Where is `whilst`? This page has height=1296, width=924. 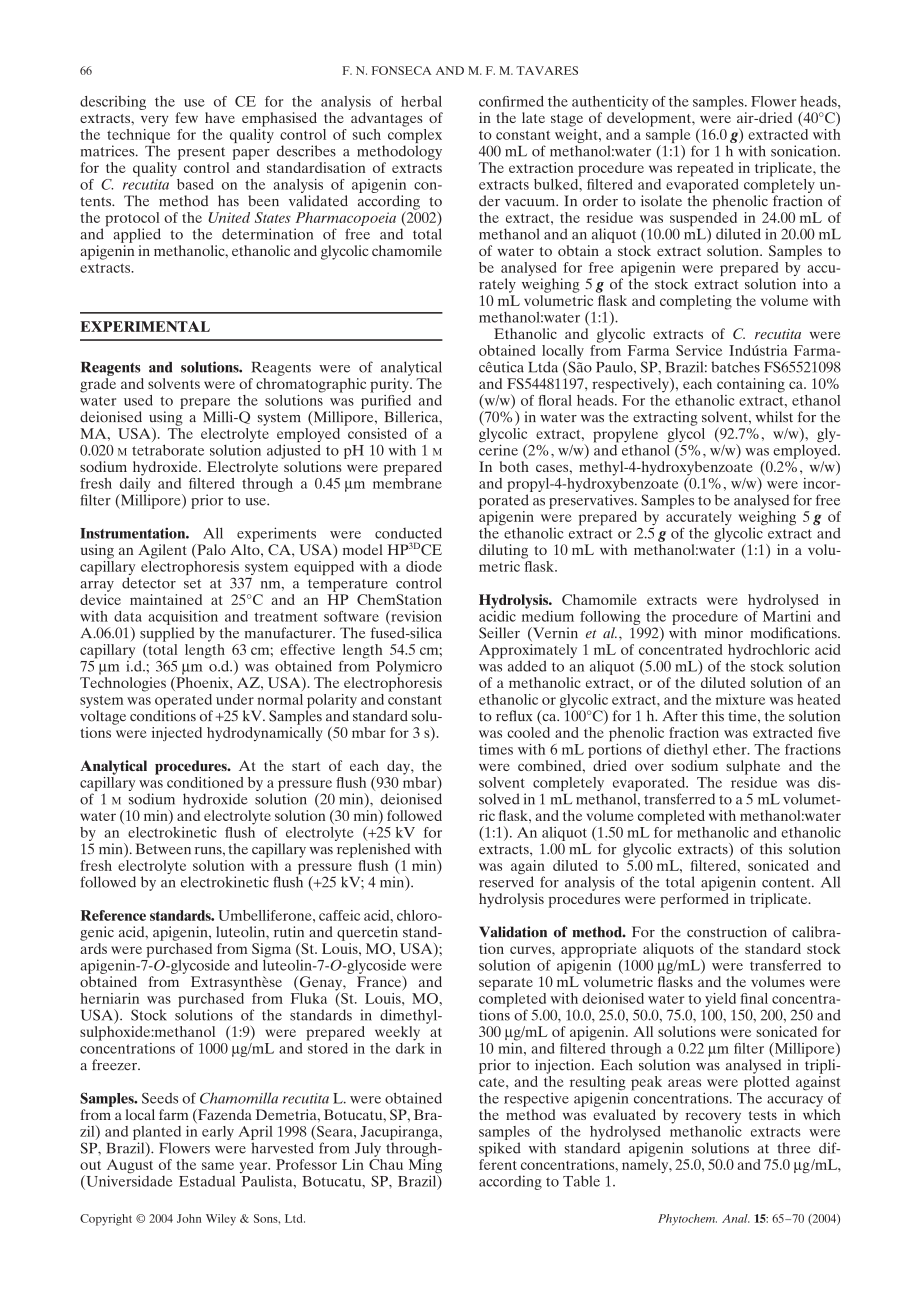
whilst is located at coordinates (774, 417).
